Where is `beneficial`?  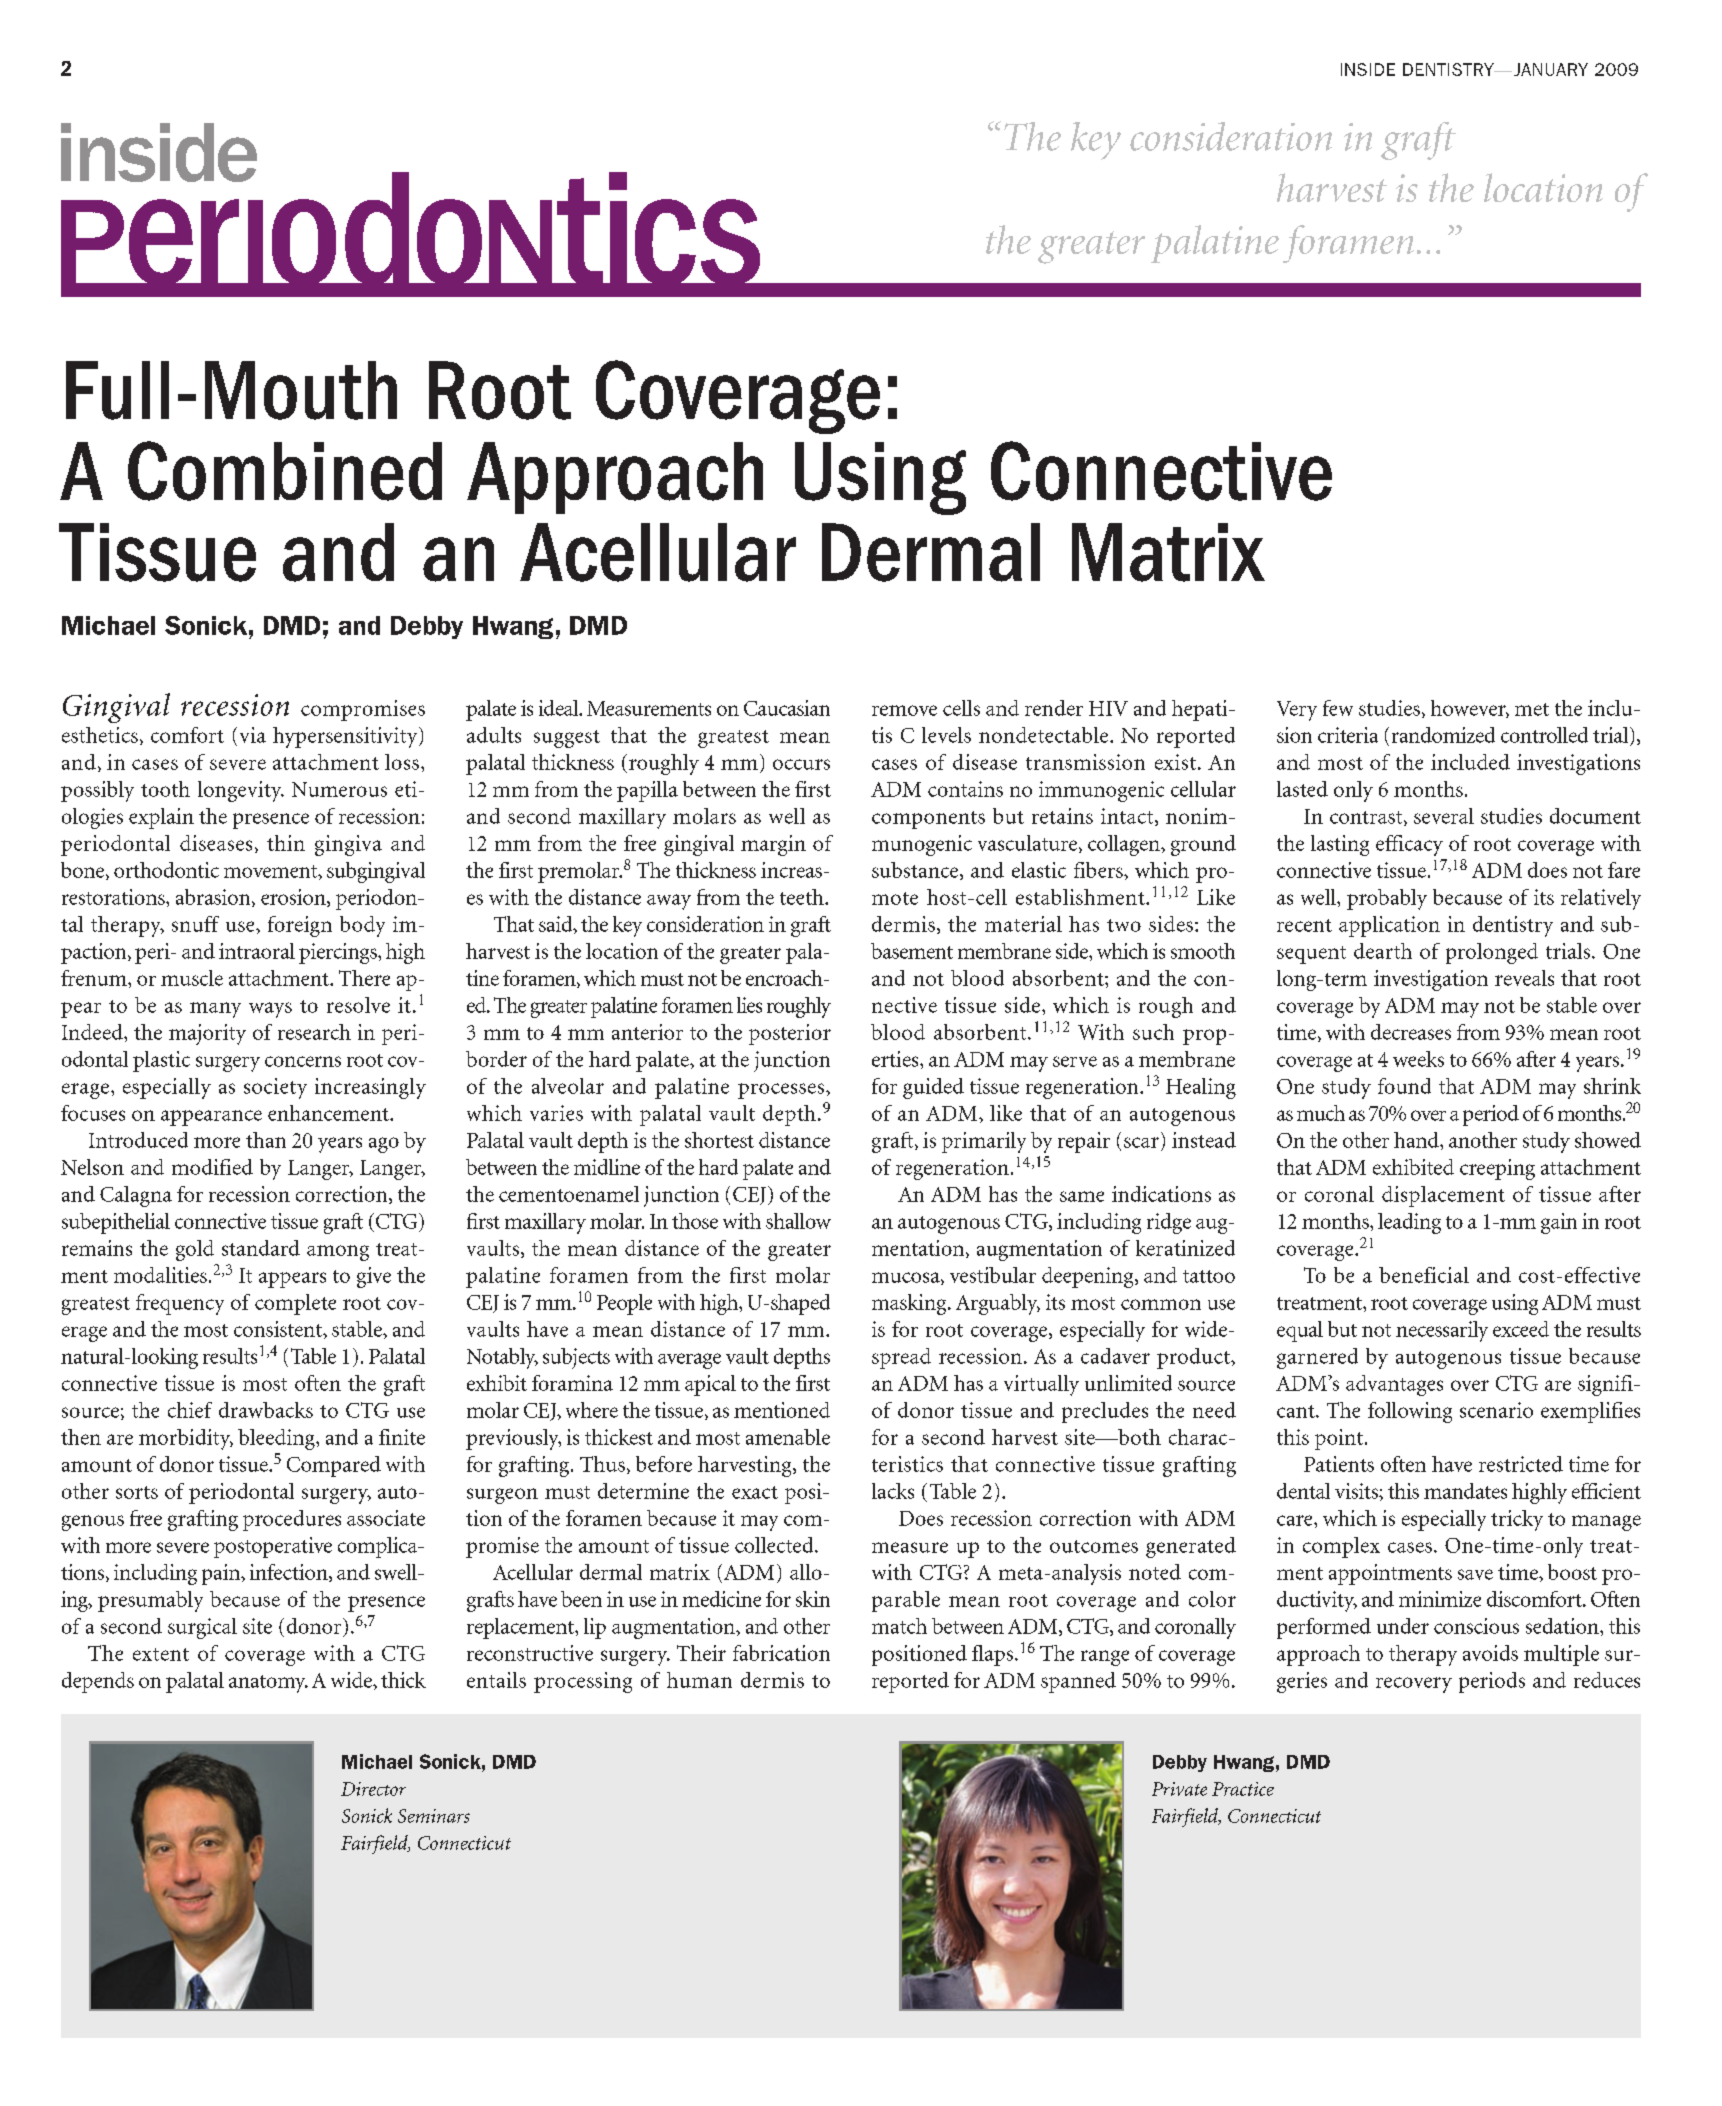
beneficial is located at coordinates (1424, 1275).
